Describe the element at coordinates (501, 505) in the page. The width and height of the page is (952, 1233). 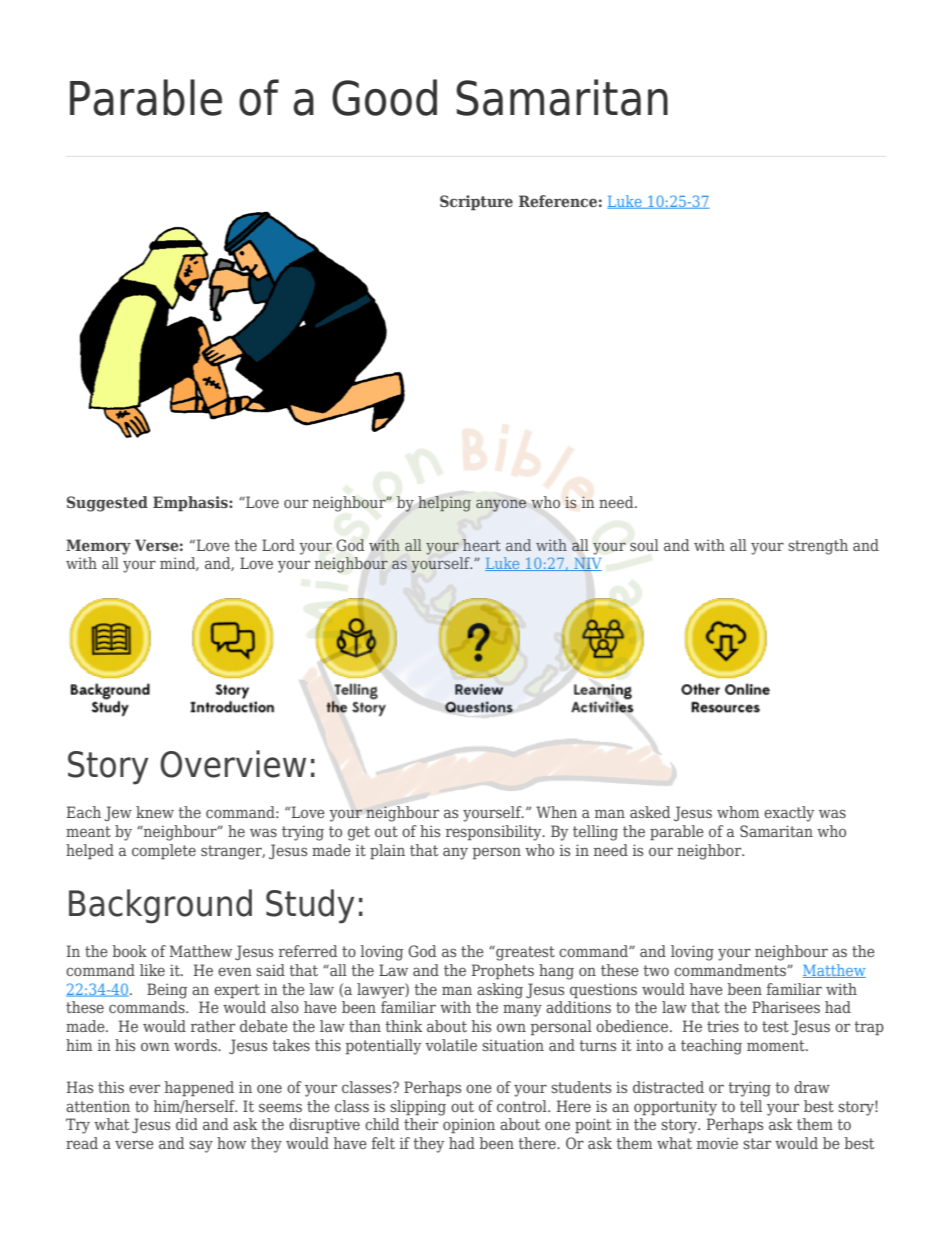
I see `anyone` at that location.
